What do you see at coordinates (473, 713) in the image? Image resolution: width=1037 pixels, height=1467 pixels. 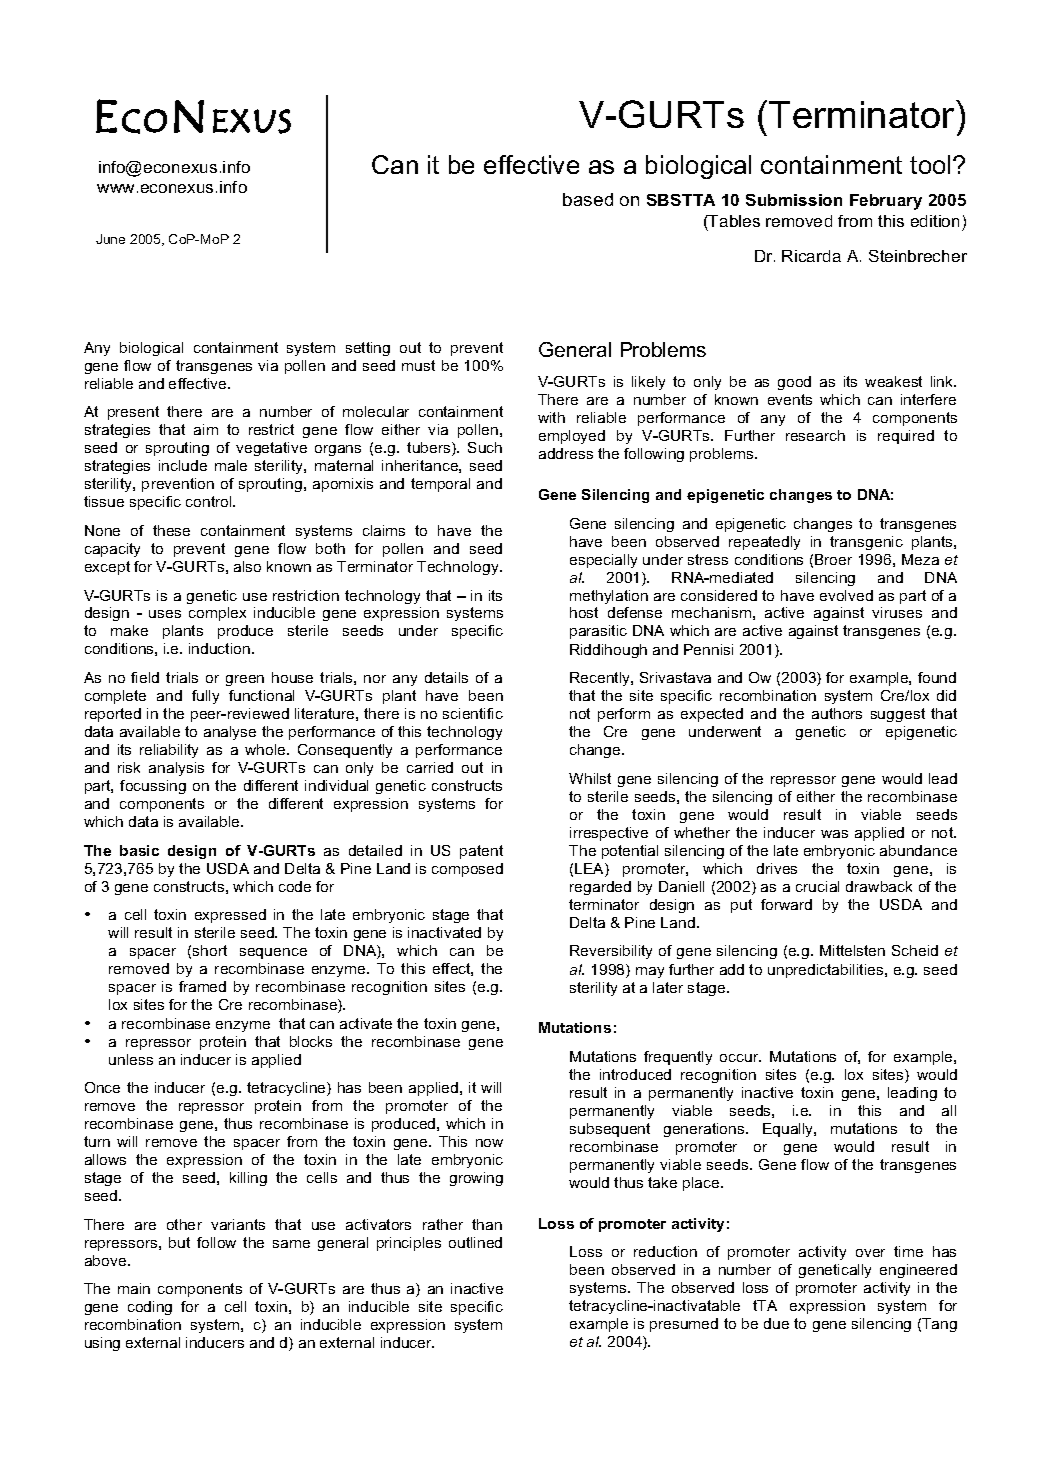 I see `scientific` at bounding box center [473, 713].
